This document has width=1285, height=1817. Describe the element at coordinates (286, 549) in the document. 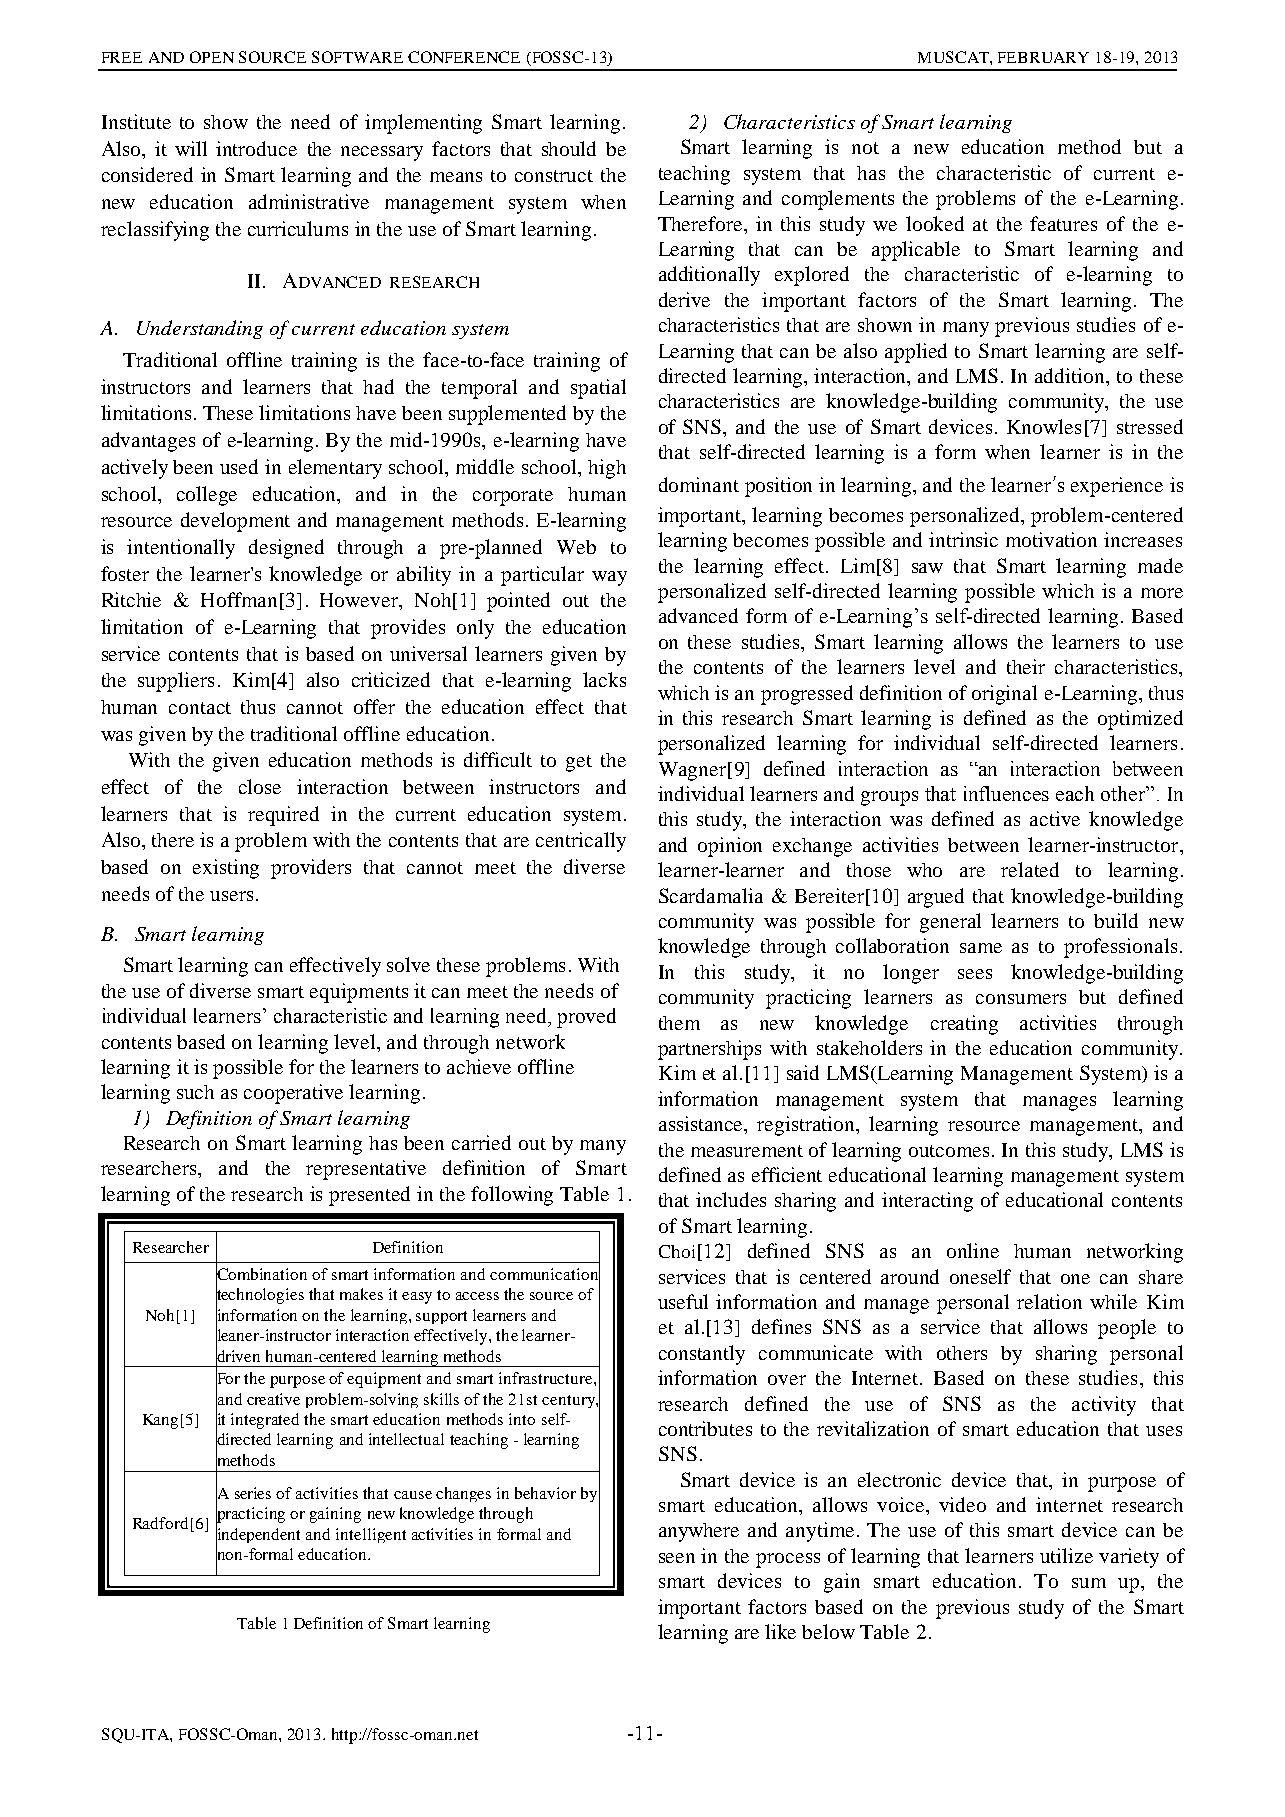

I see `designed` at that location.
